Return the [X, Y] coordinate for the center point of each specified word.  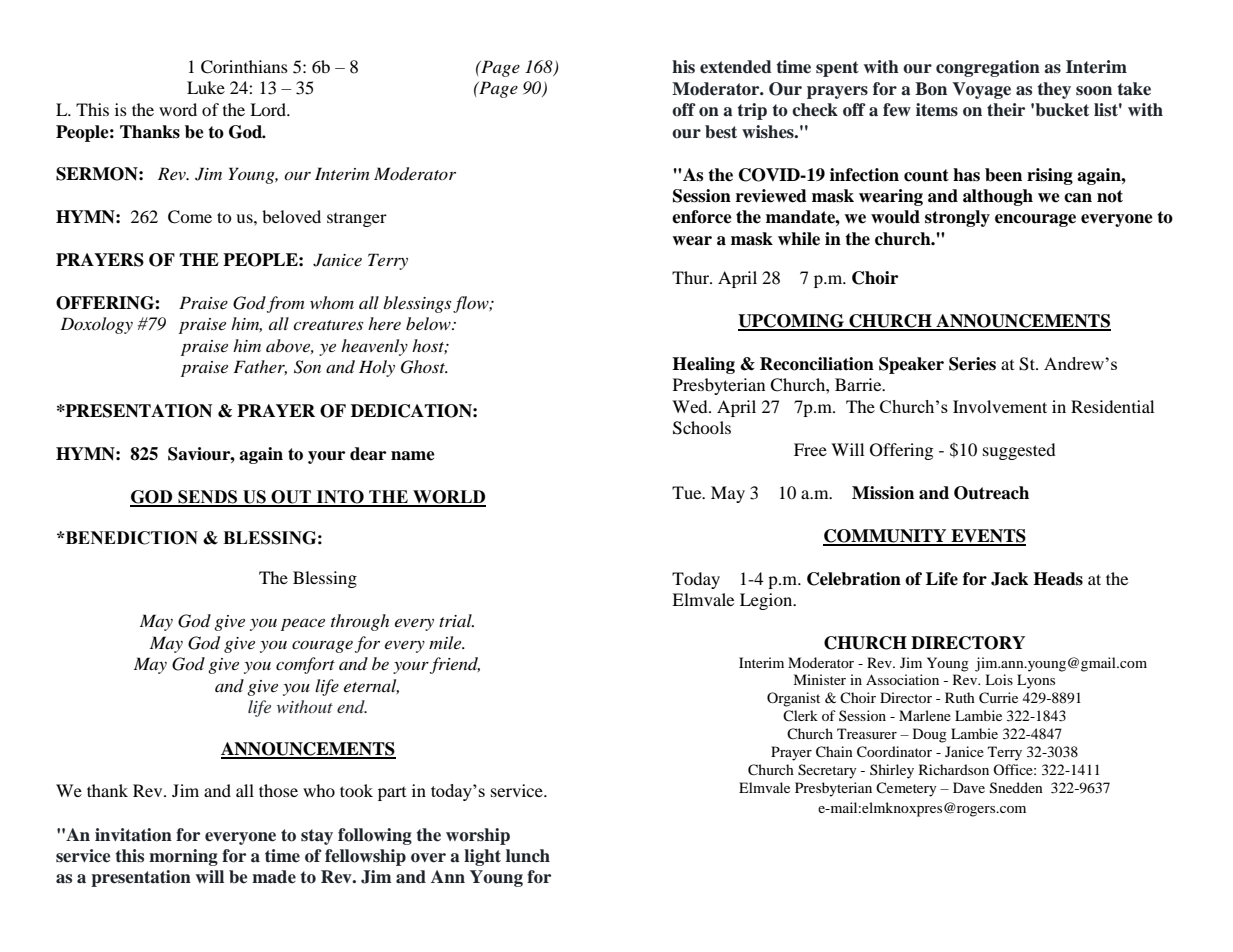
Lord [269, 109]
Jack [1009, 579]
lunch [528, 856]
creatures [328, 325]
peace [303, 624]
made [274, 877]
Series [972, 364]
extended [736, 67]
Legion [767, 601]
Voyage [981, 90]
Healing [703, 365]
